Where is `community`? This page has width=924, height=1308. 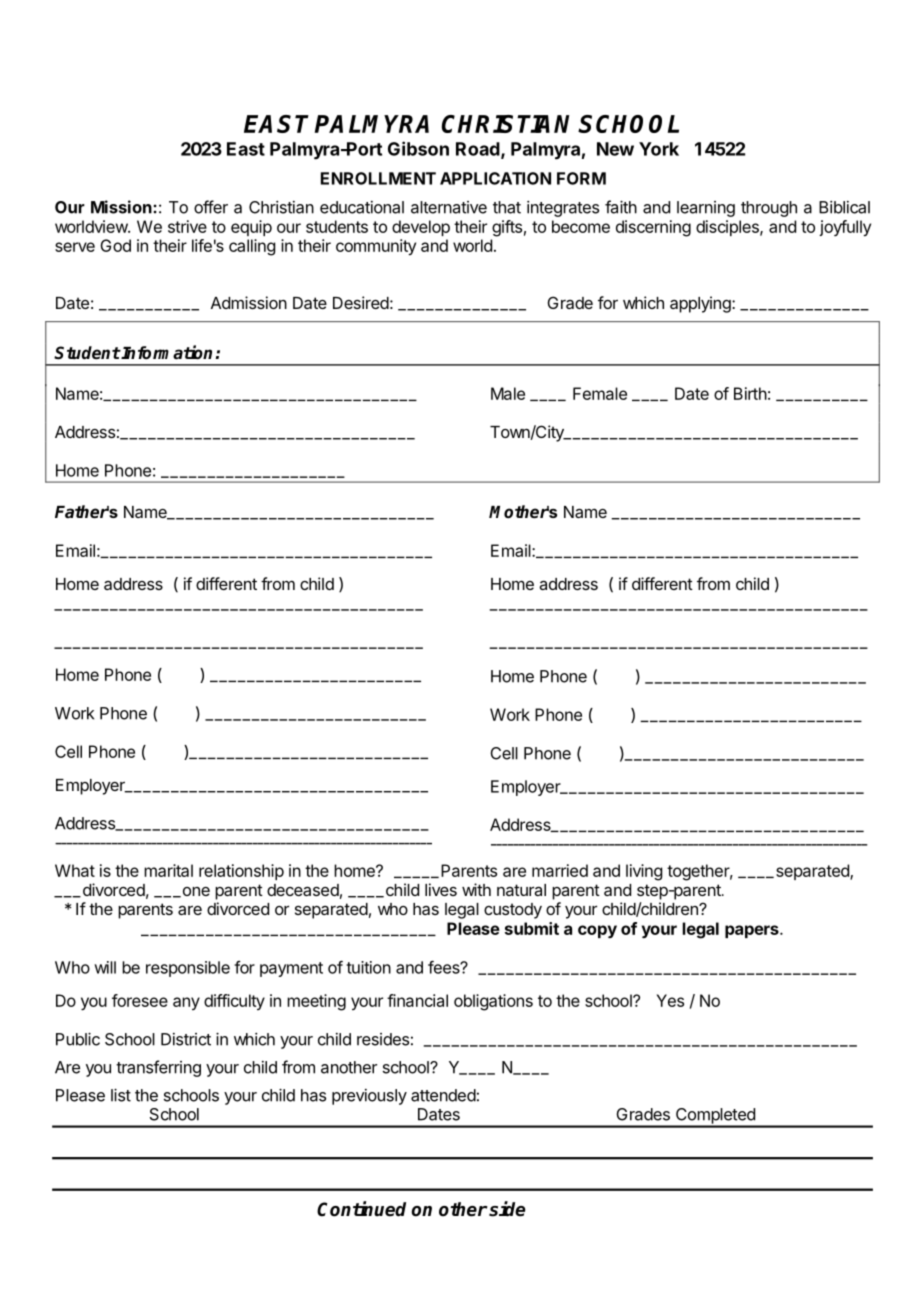
community is located at coordinates (376, 247).
